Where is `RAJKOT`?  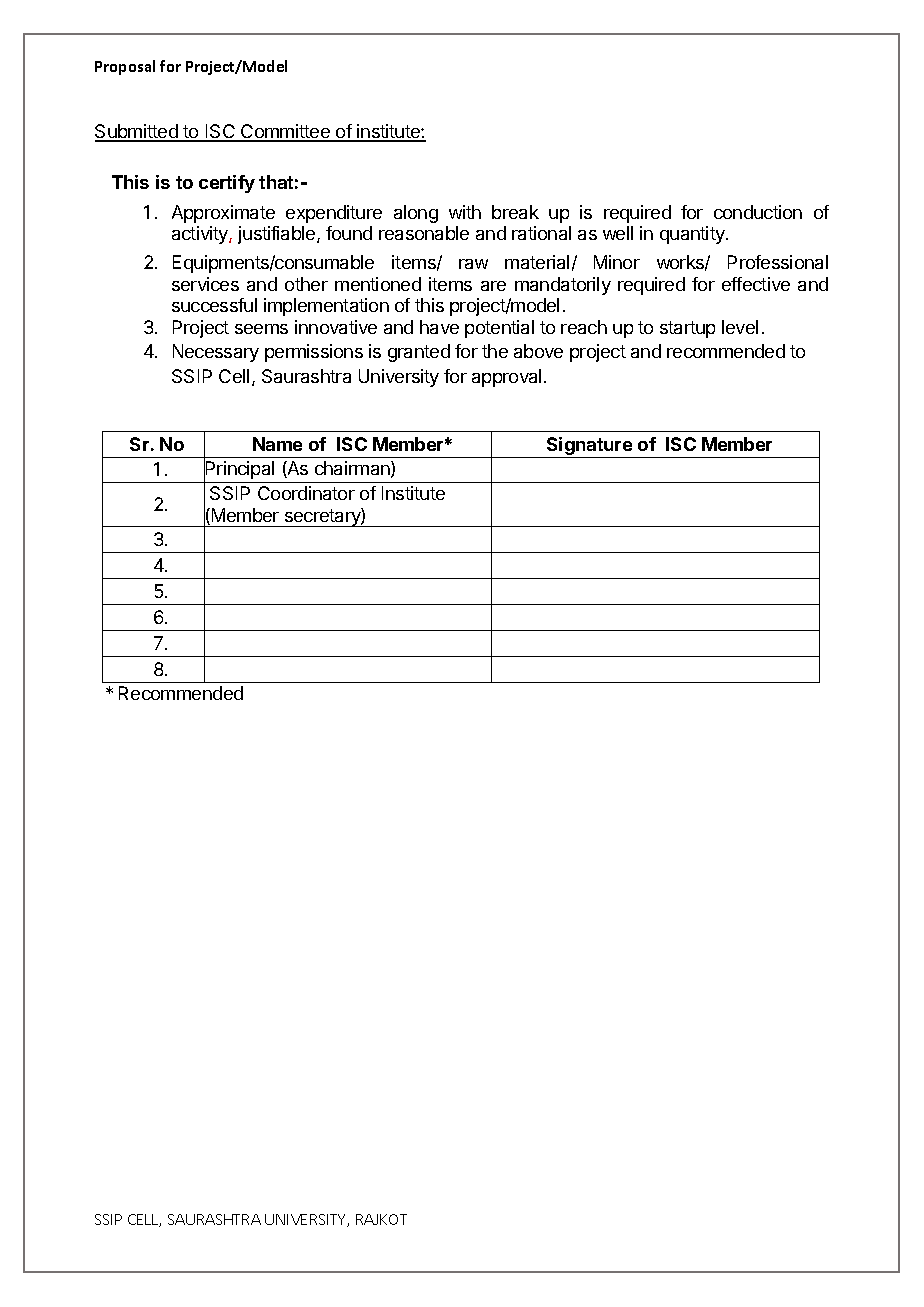 RAJKOT is located at coordinates (381, 1219).
